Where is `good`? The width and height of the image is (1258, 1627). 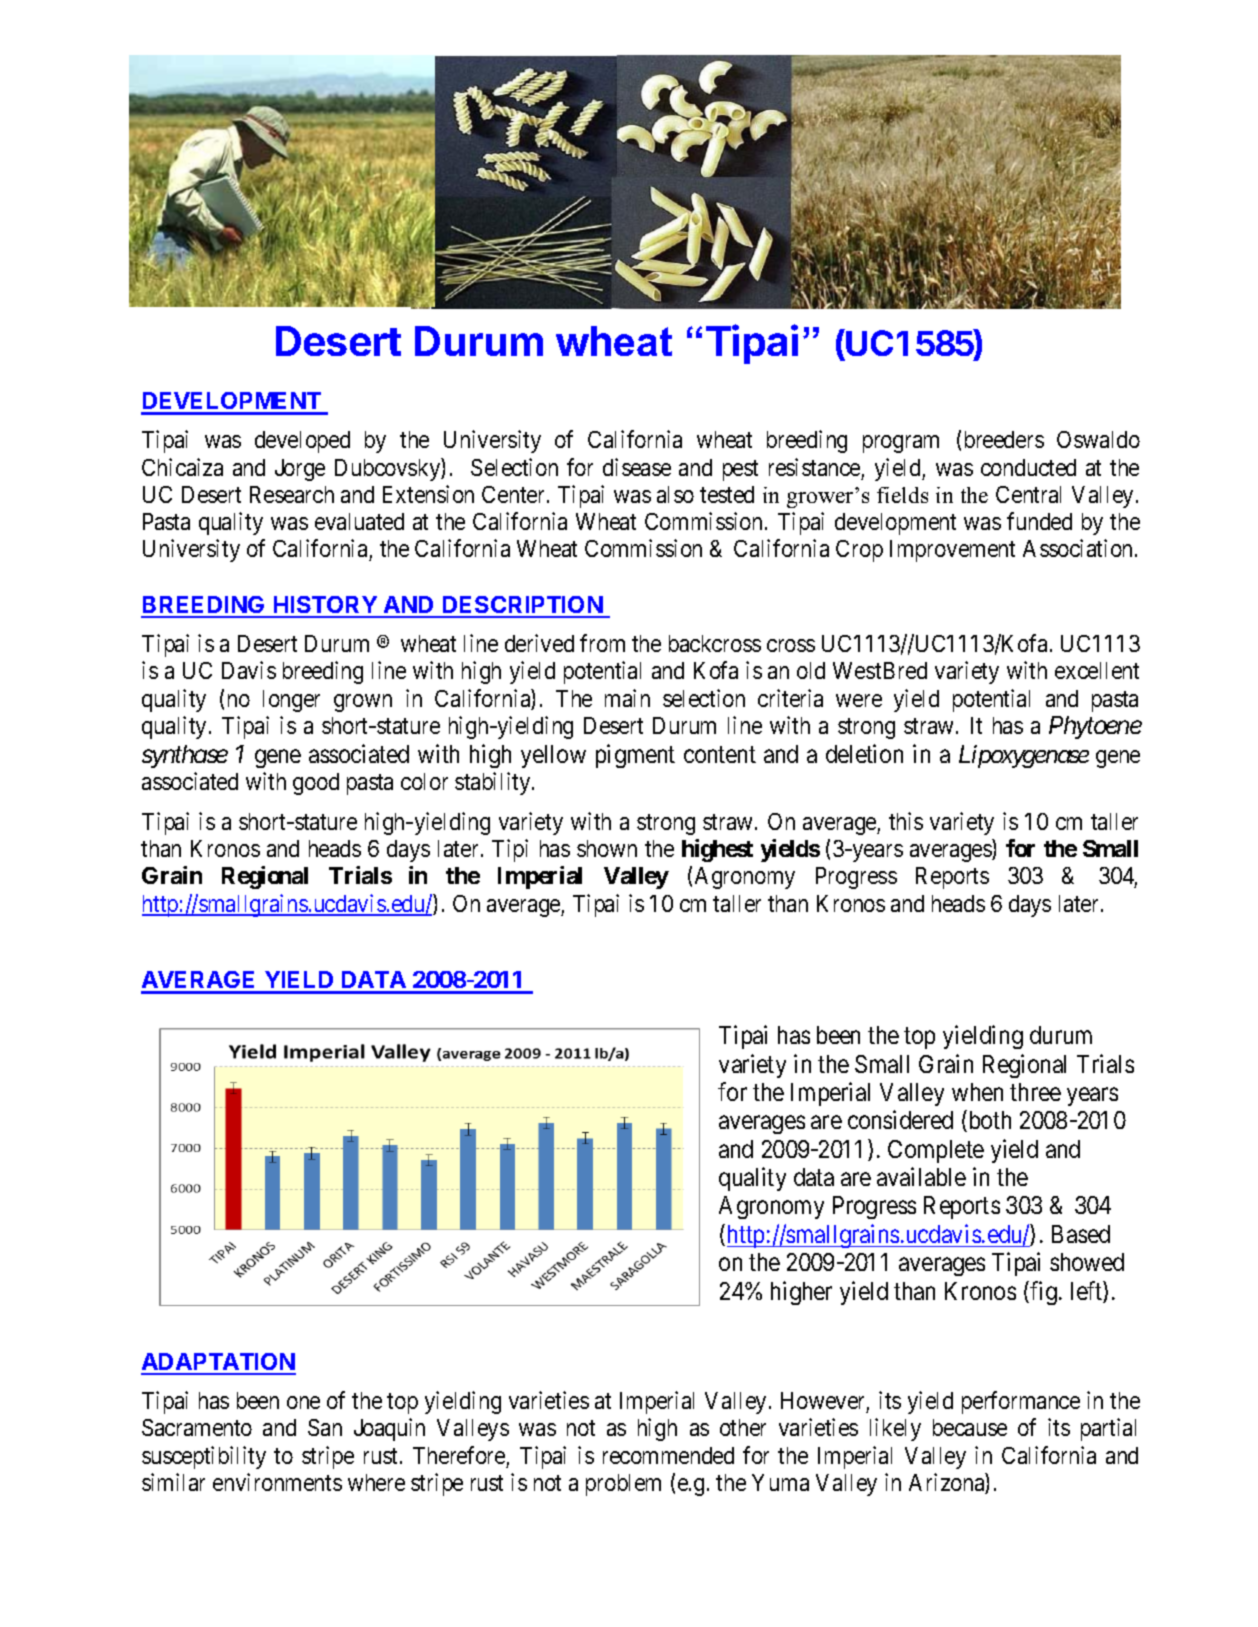 good is located at coordinates (316, 784).
